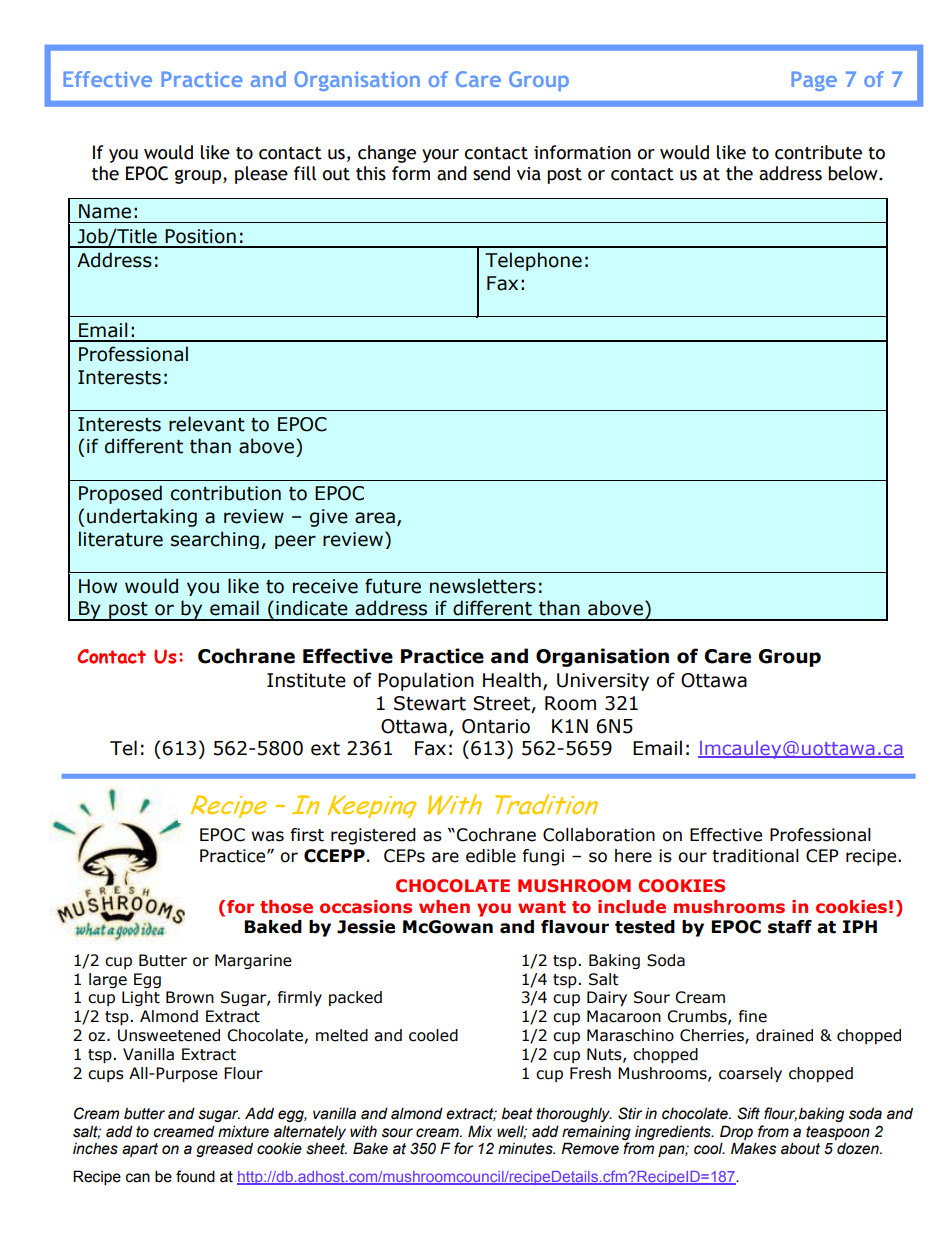  I want to click on please, so click(261, 175).
